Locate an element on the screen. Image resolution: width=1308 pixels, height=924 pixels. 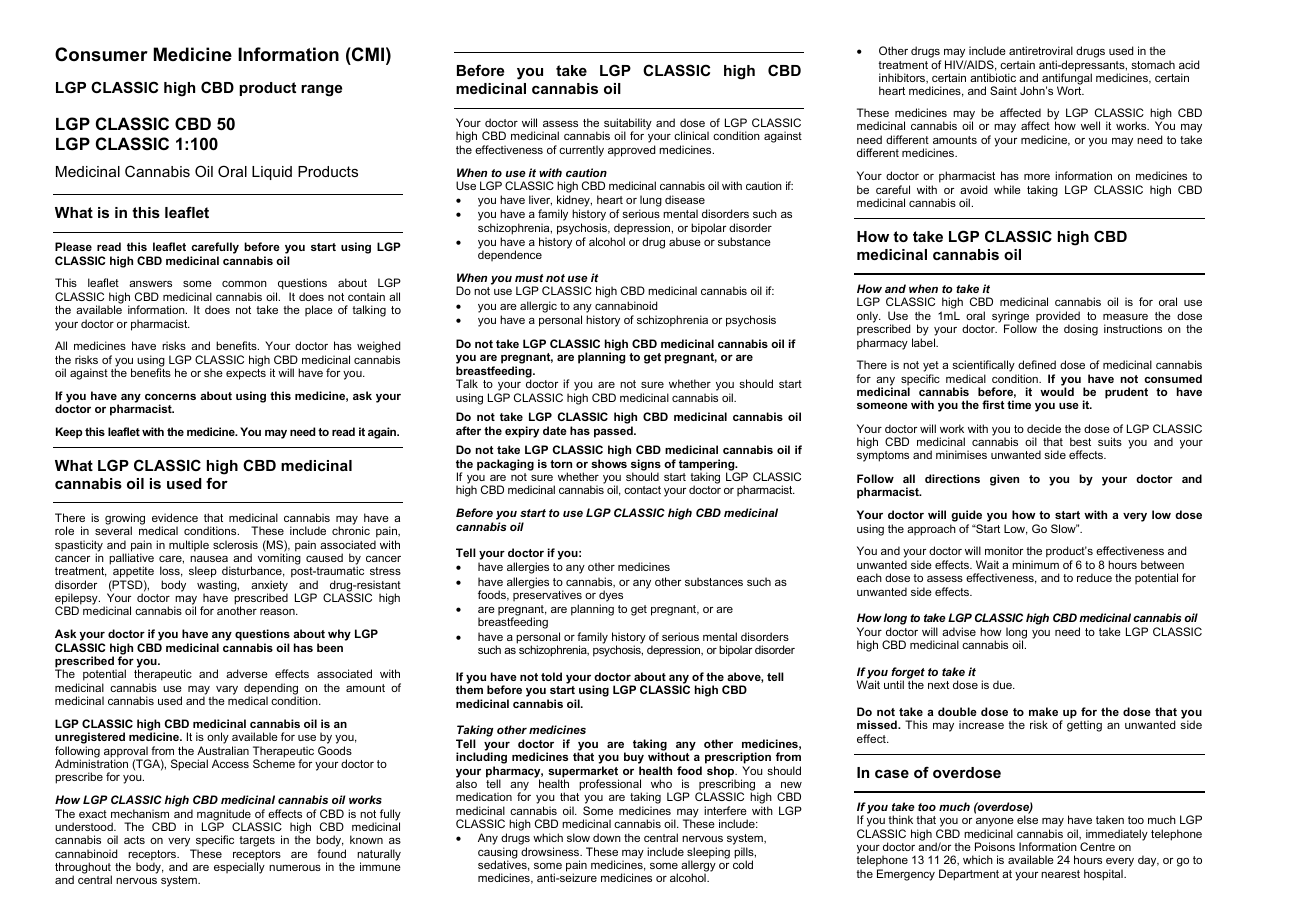
suitability is located at coordinates (627, 125).
